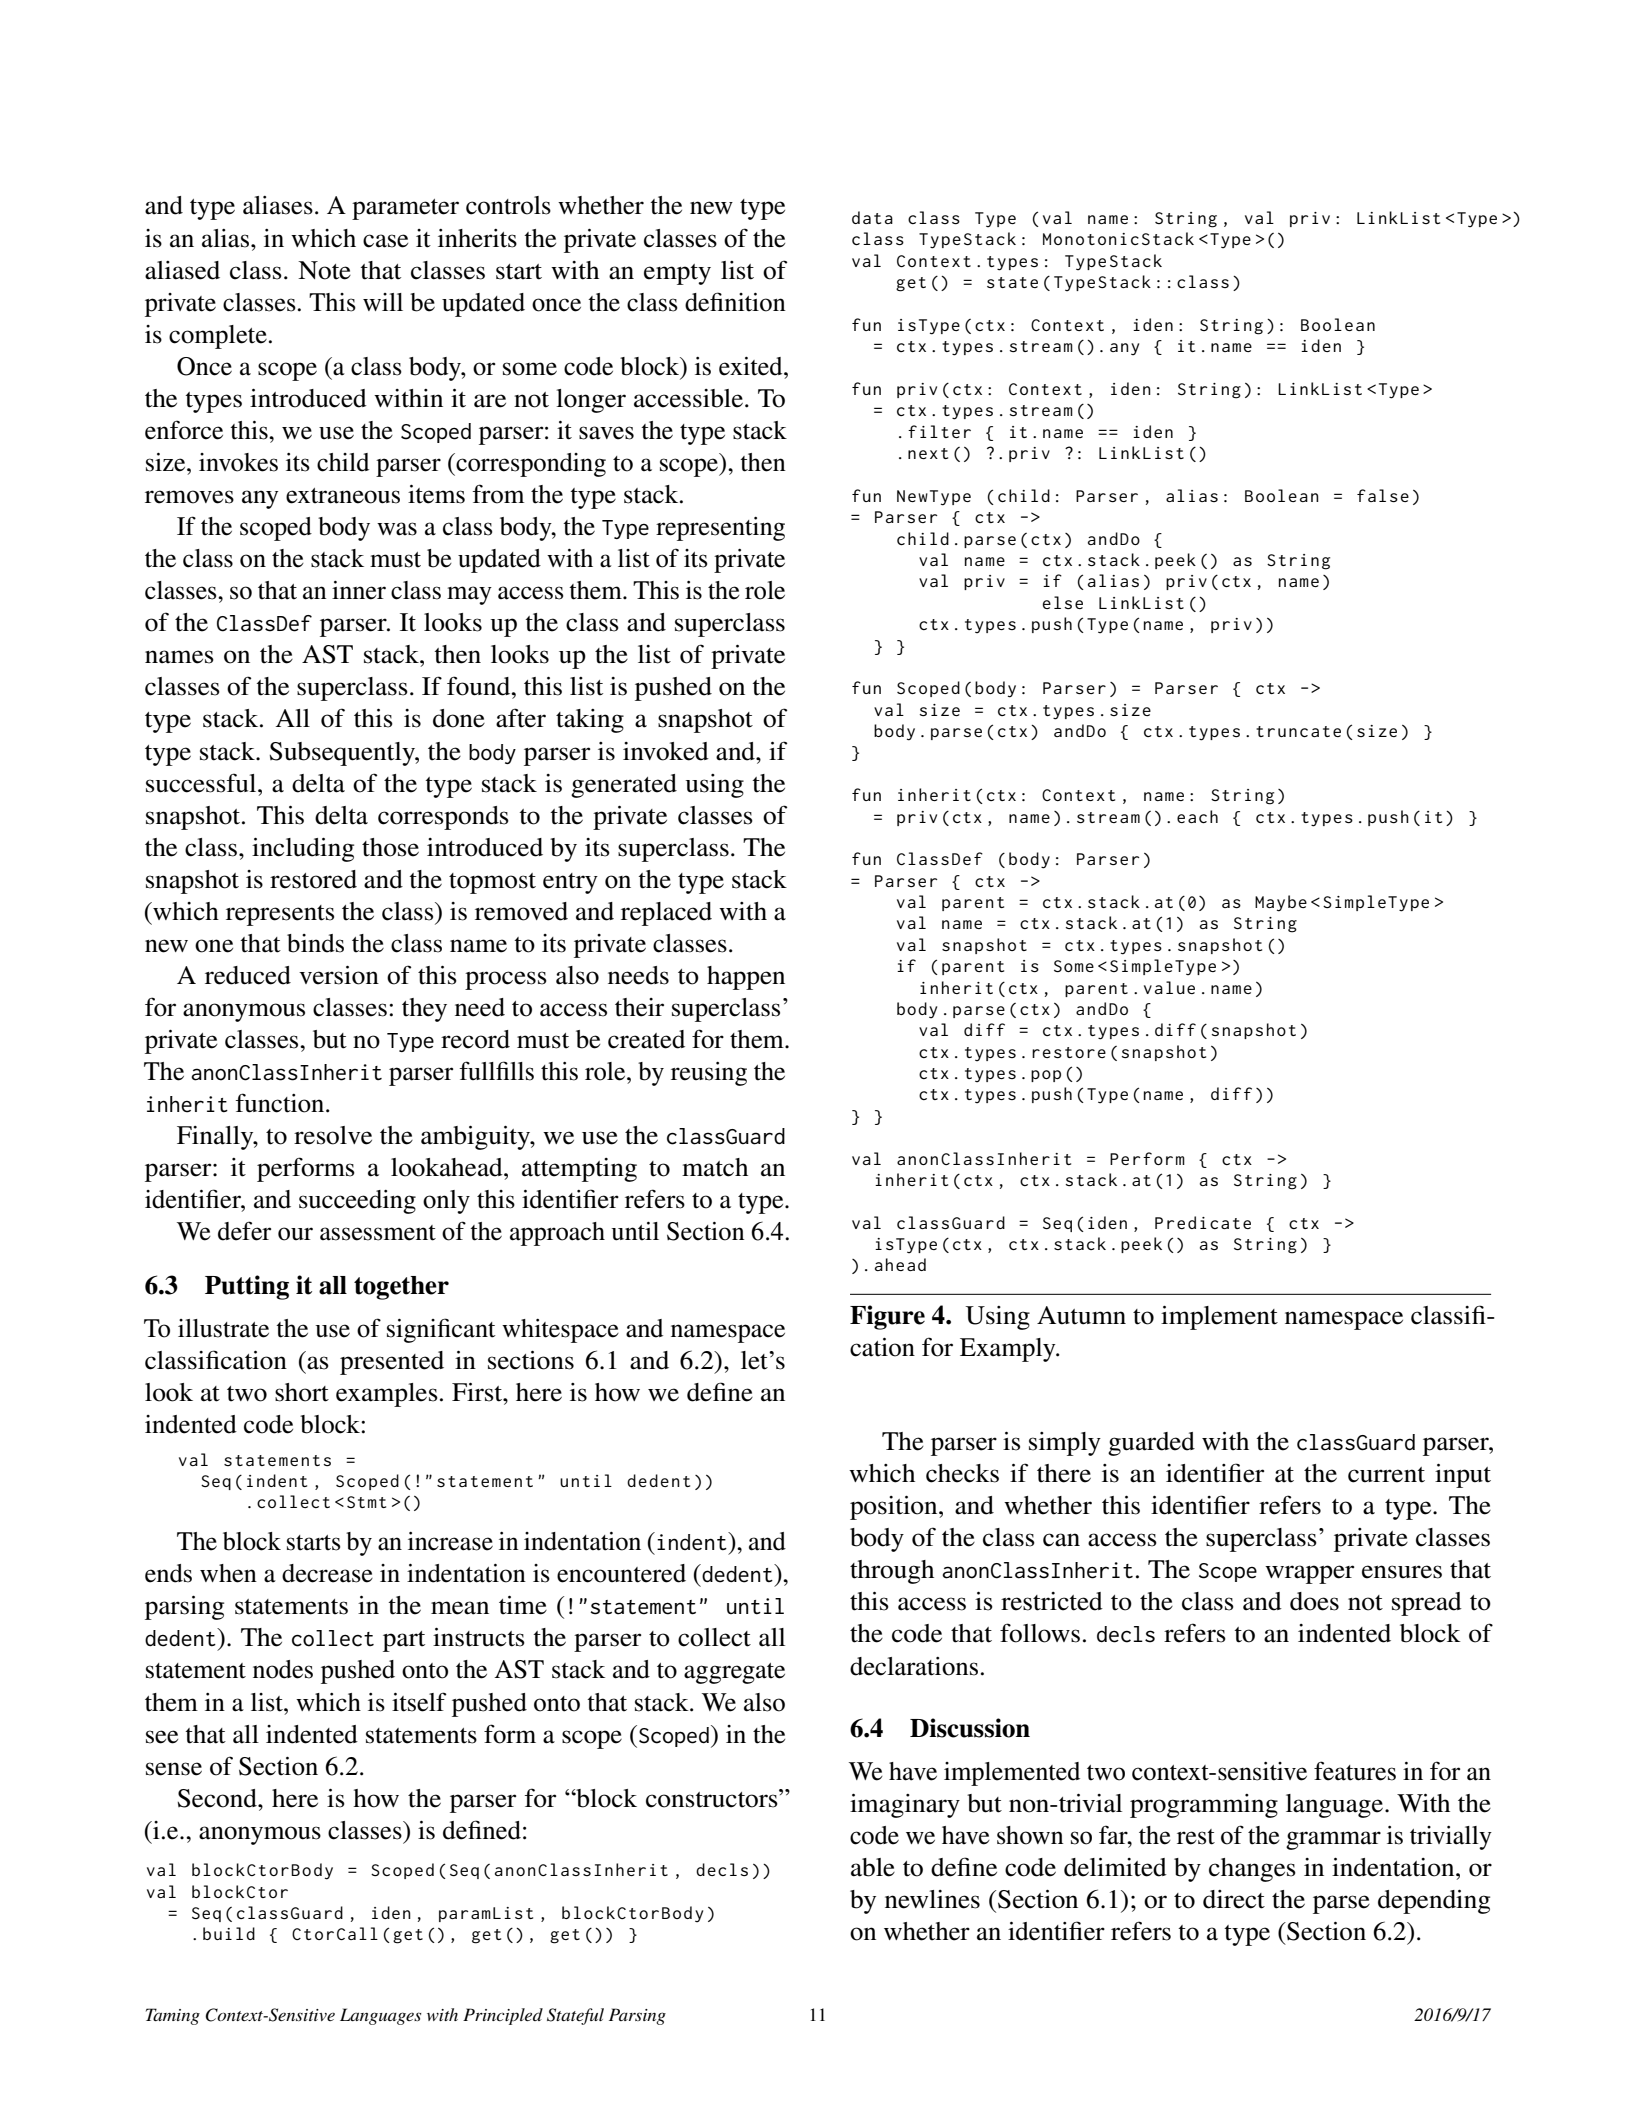  I want to click on false, so click(1383, 495).
